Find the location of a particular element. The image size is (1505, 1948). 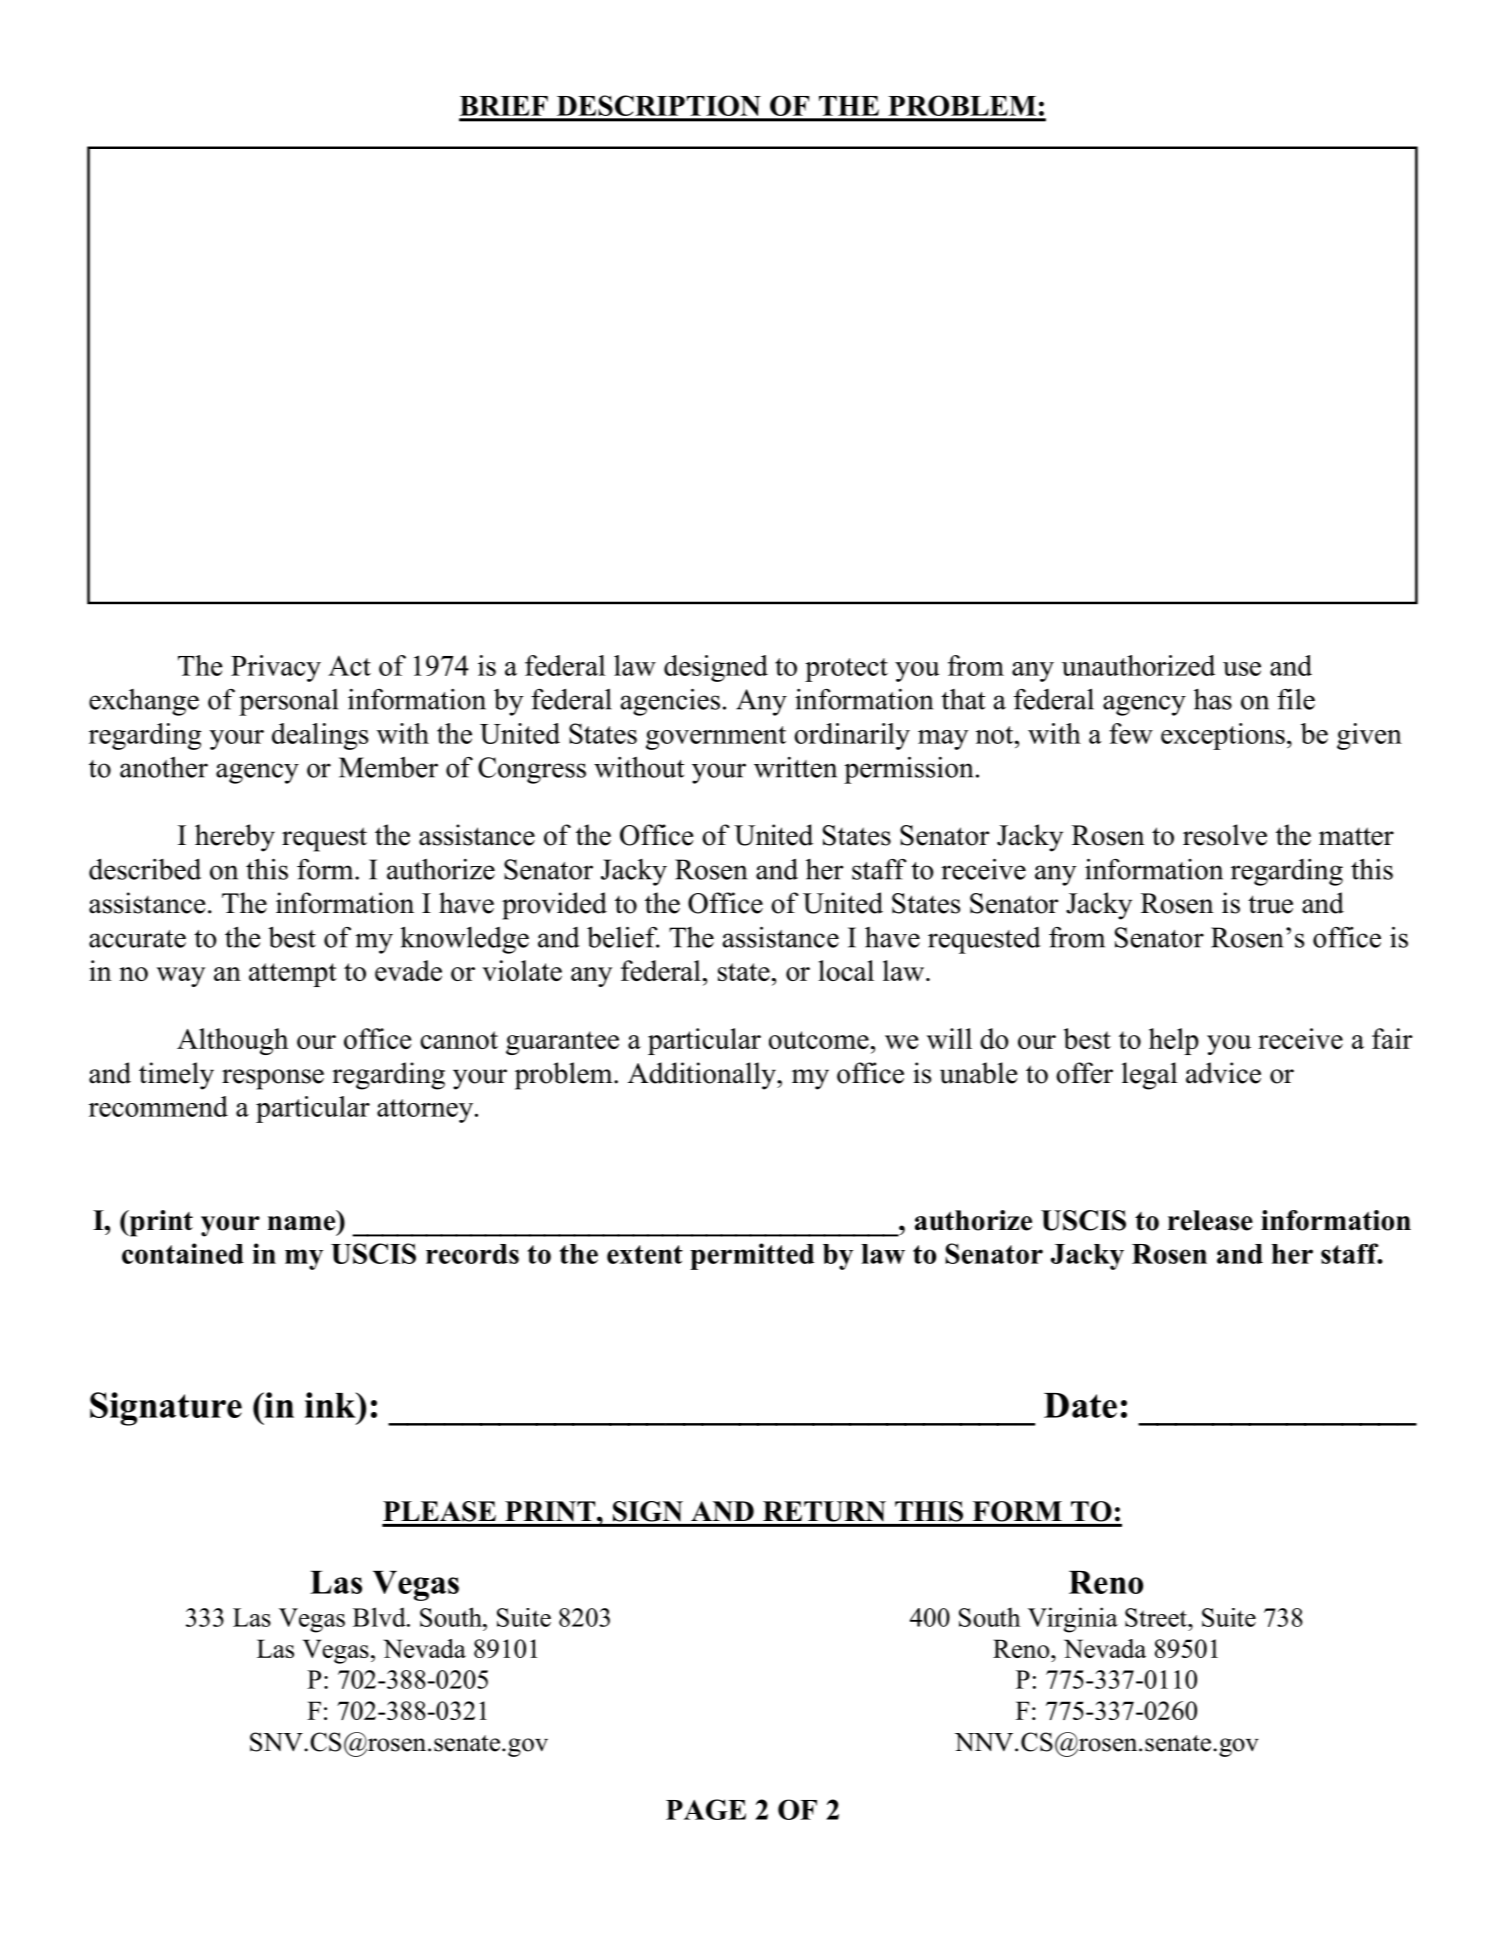

permitted is located at coordinates (752, 1256).
